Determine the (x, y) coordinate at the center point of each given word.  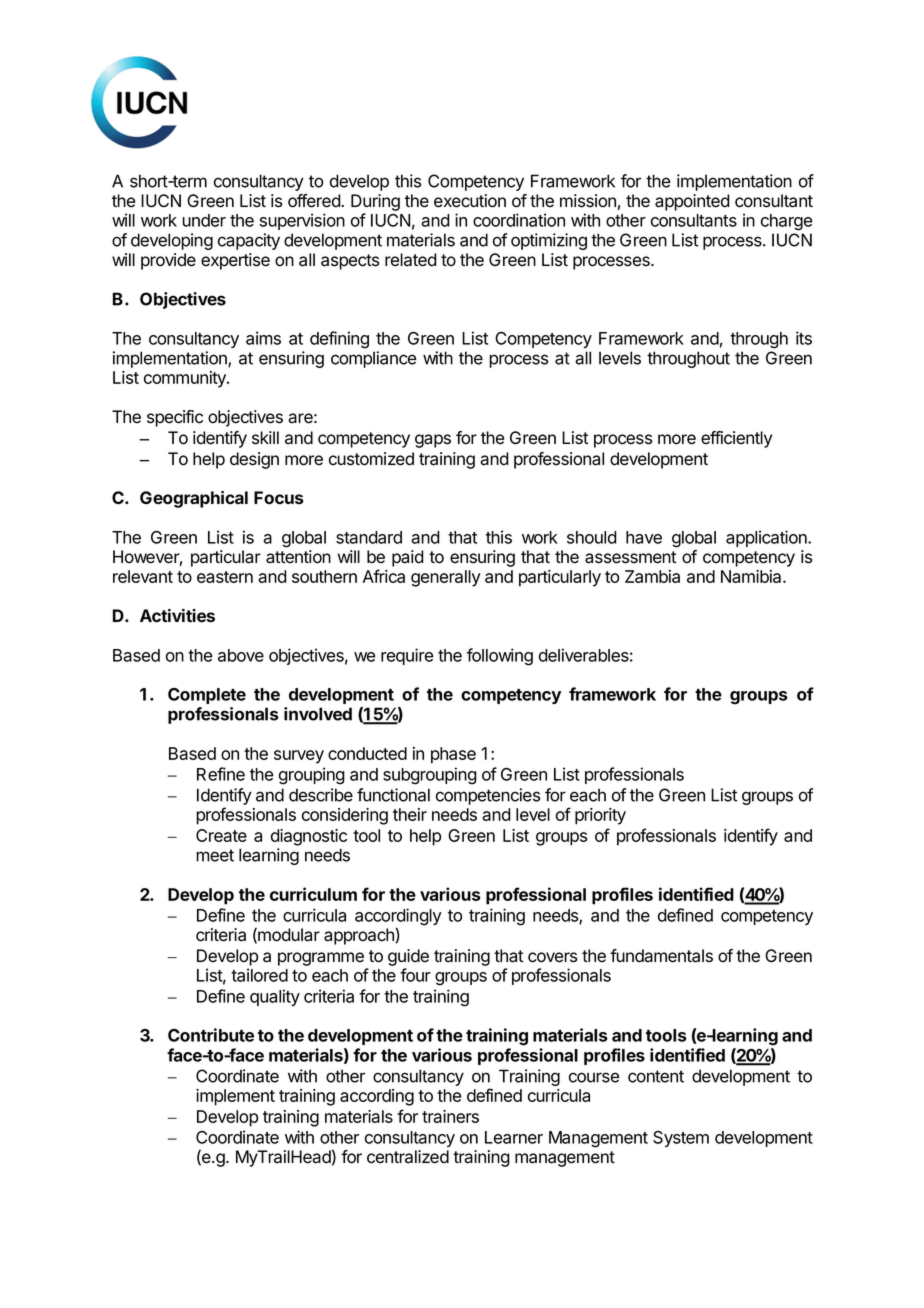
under (204, 220)
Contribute (211, 1035)
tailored (259, 975)
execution (470, 201)
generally (445, 578)
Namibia (752, 576)
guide (408, 957)
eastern (225, 577)
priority (600, 816)
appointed (692, 202)
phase (453, 755)
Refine (221, 774)
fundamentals (661, 956)
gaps (433, 441)
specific (175, 418)
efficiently (736, 439)
